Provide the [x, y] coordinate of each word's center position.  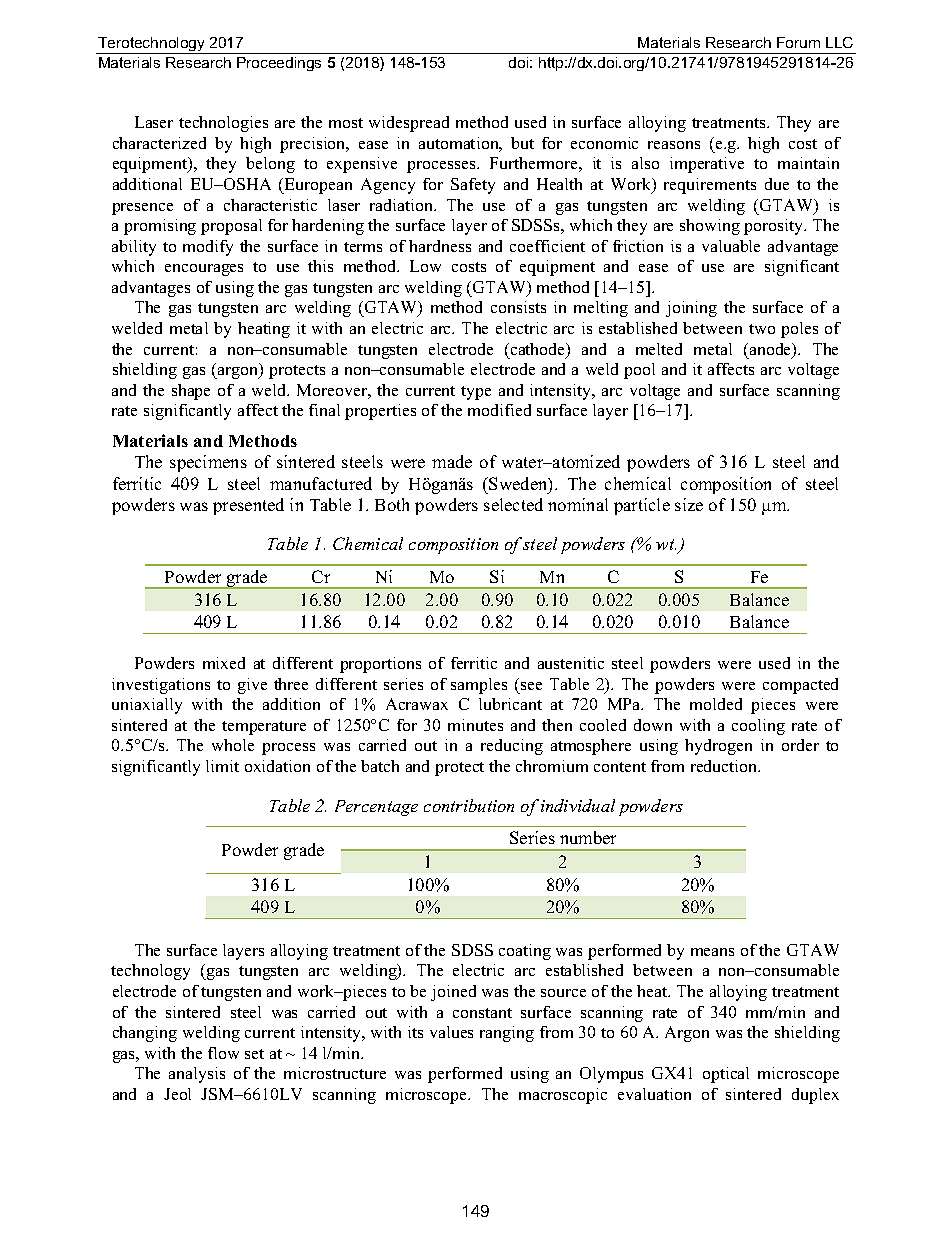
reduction [725, 766]
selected [513, 504]
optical [726, 1075]
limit [222, 766]
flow [223, 1053]
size [689, 504]
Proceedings [279, 64]
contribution [469, 805]
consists [518, 307]
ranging [507, 1034]
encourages [204, 270]
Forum [798, 42]
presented [248, 506]
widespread [409, 124]
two [762, 329]
